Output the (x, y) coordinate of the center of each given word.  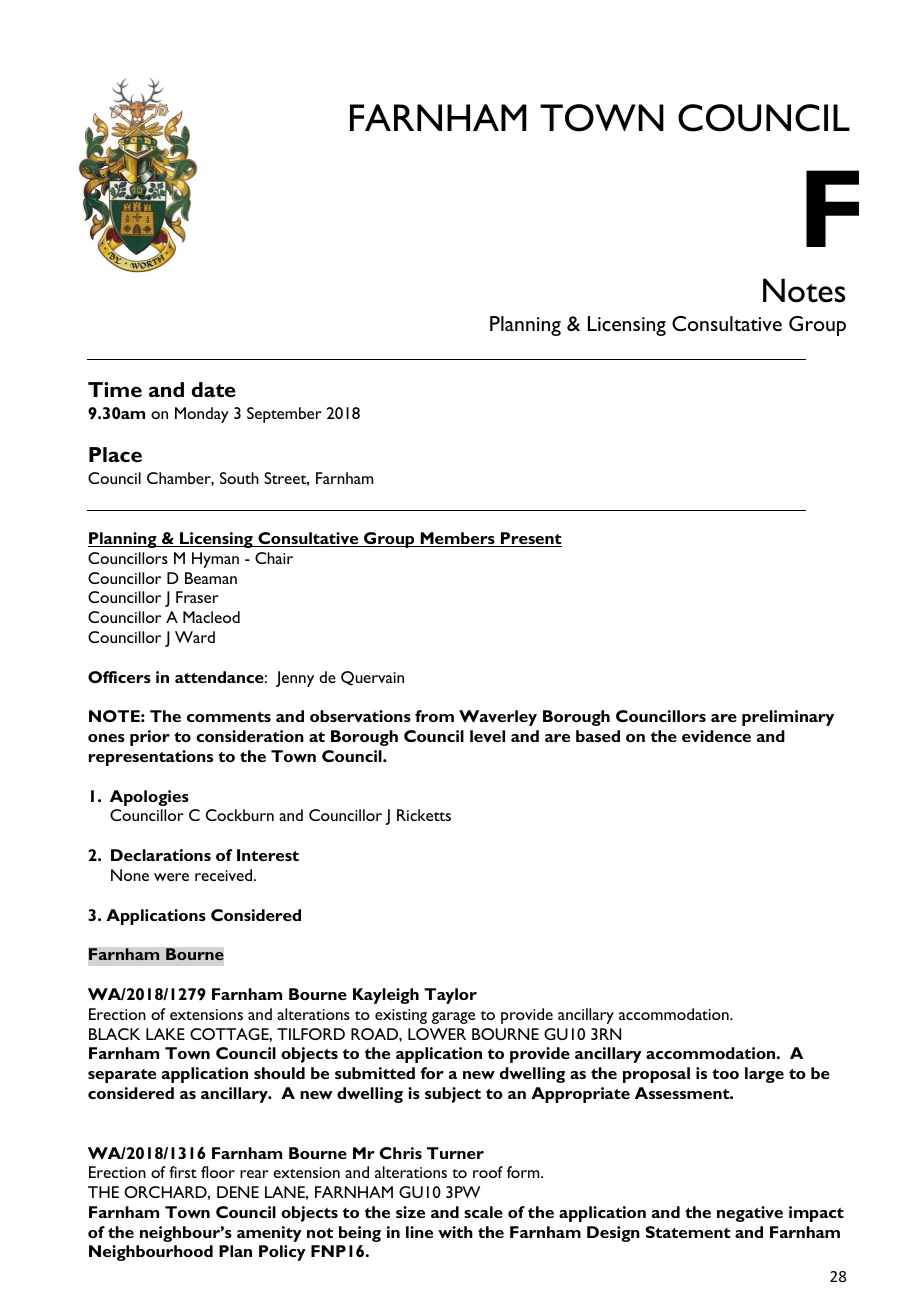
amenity (269, 1234)
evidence (716, 736)
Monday (202, 415)
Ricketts (424, 815)
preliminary (788, 718)
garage (453, 1018)
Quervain (372, 678)
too (725, 1074)
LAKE (165, 1034)
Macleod (211, 617)
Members (457, 539)
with (455, 1232)
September (284, 415)
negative (750, 1214)
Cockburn (240, 815)
